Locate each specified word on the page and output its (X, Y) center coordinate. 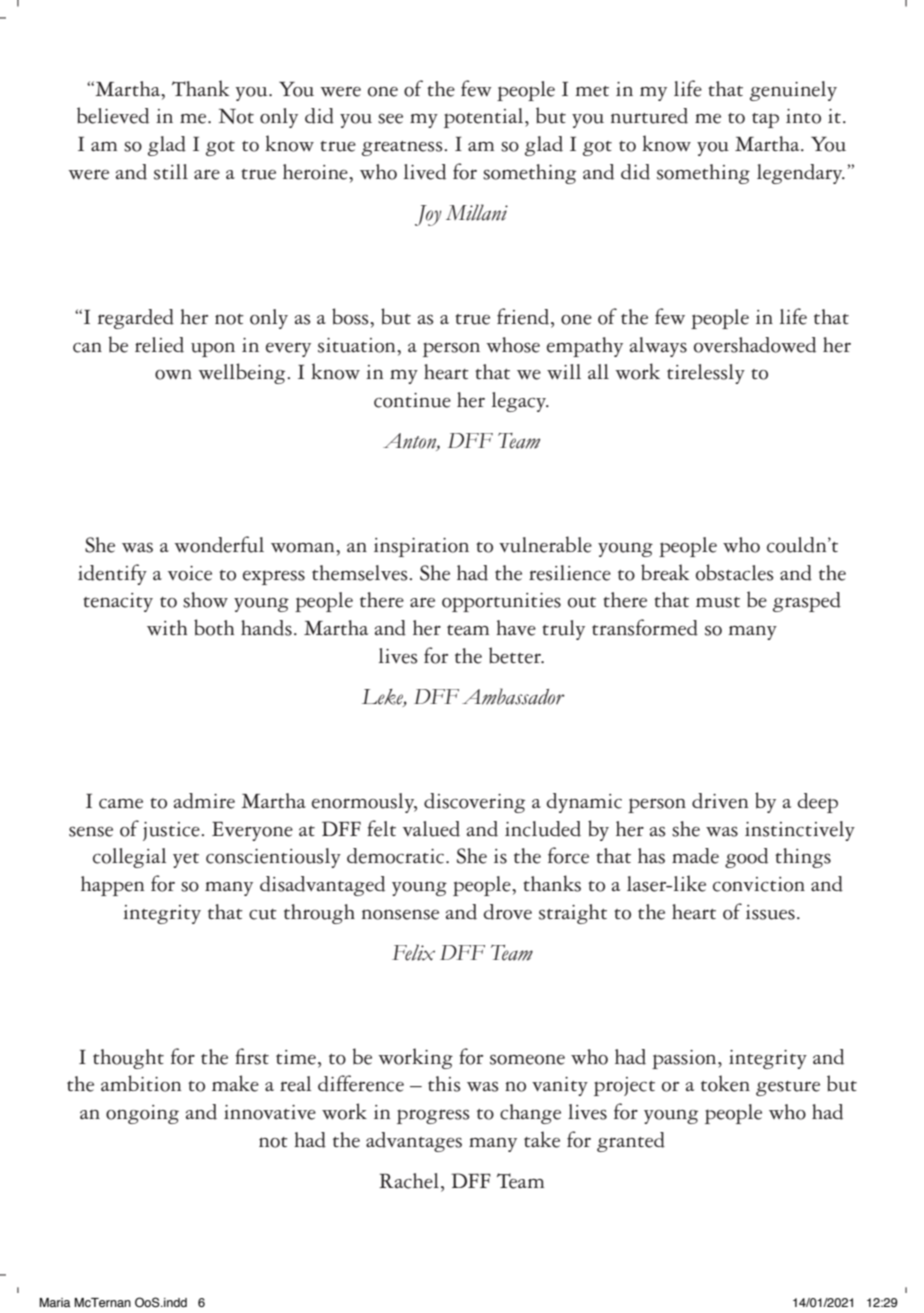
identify (112, 574)
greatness (403, 148)
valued (431, 829)
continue (412, 400)
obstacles (735, 572)
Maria (55, 1302)
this (444, 1084)
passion (685, 1059)
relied (159, 345)
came (121, 804)
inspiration (421, 547)
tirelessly (706, 374)
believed (113, 115)
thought (128, 1059)
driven (720, 801)
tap (765, 120)
